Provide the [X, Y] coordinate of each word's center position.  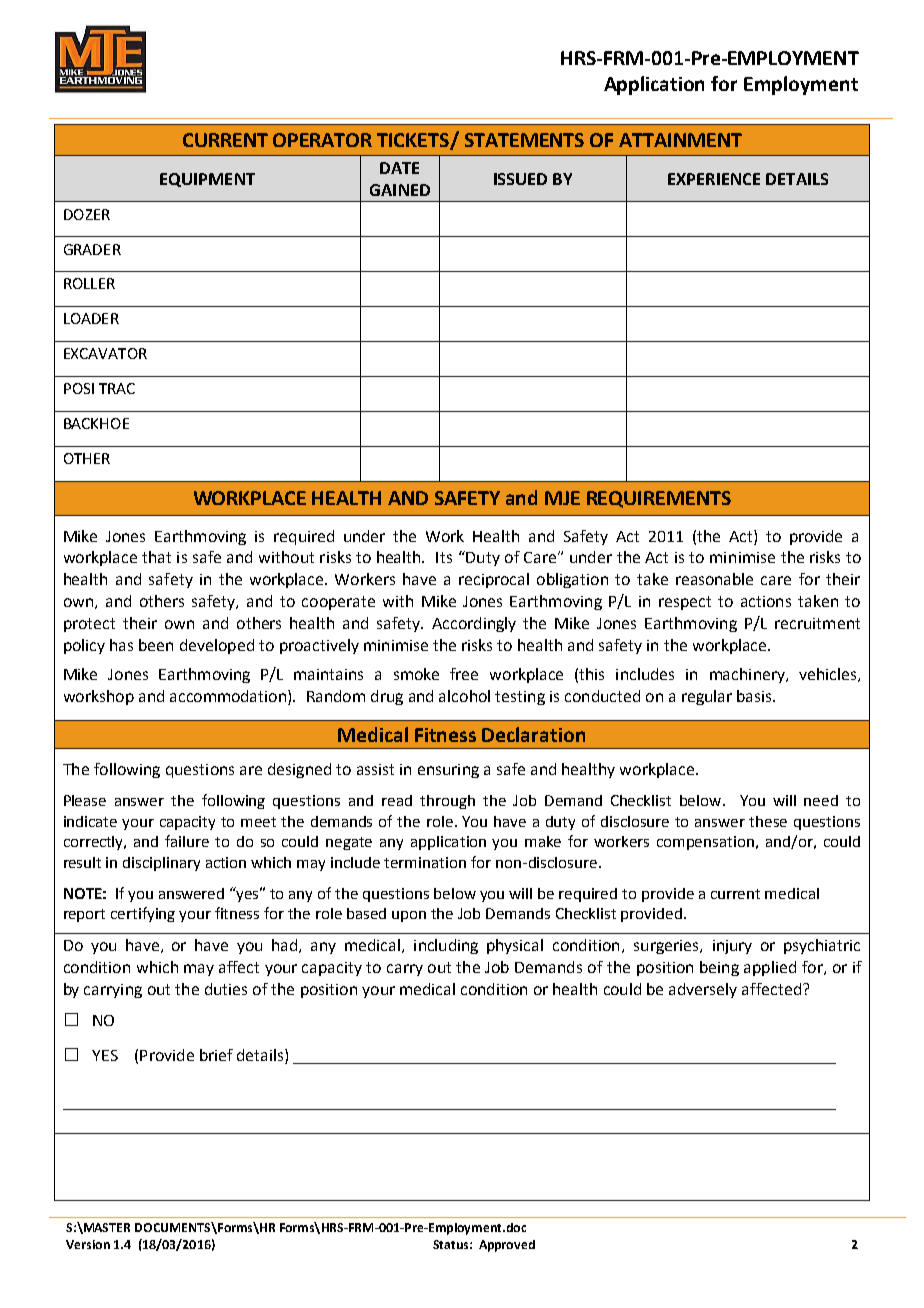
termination [425, 862]
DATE [399, 168]
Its [444, 557]
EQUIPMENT [207, 180]
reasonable [714, 579]
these [768, 821]
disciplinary [161, 864]
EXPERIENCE [714, 179]
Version [88, 1244]
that [156, 557]
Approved [507, 1246]
